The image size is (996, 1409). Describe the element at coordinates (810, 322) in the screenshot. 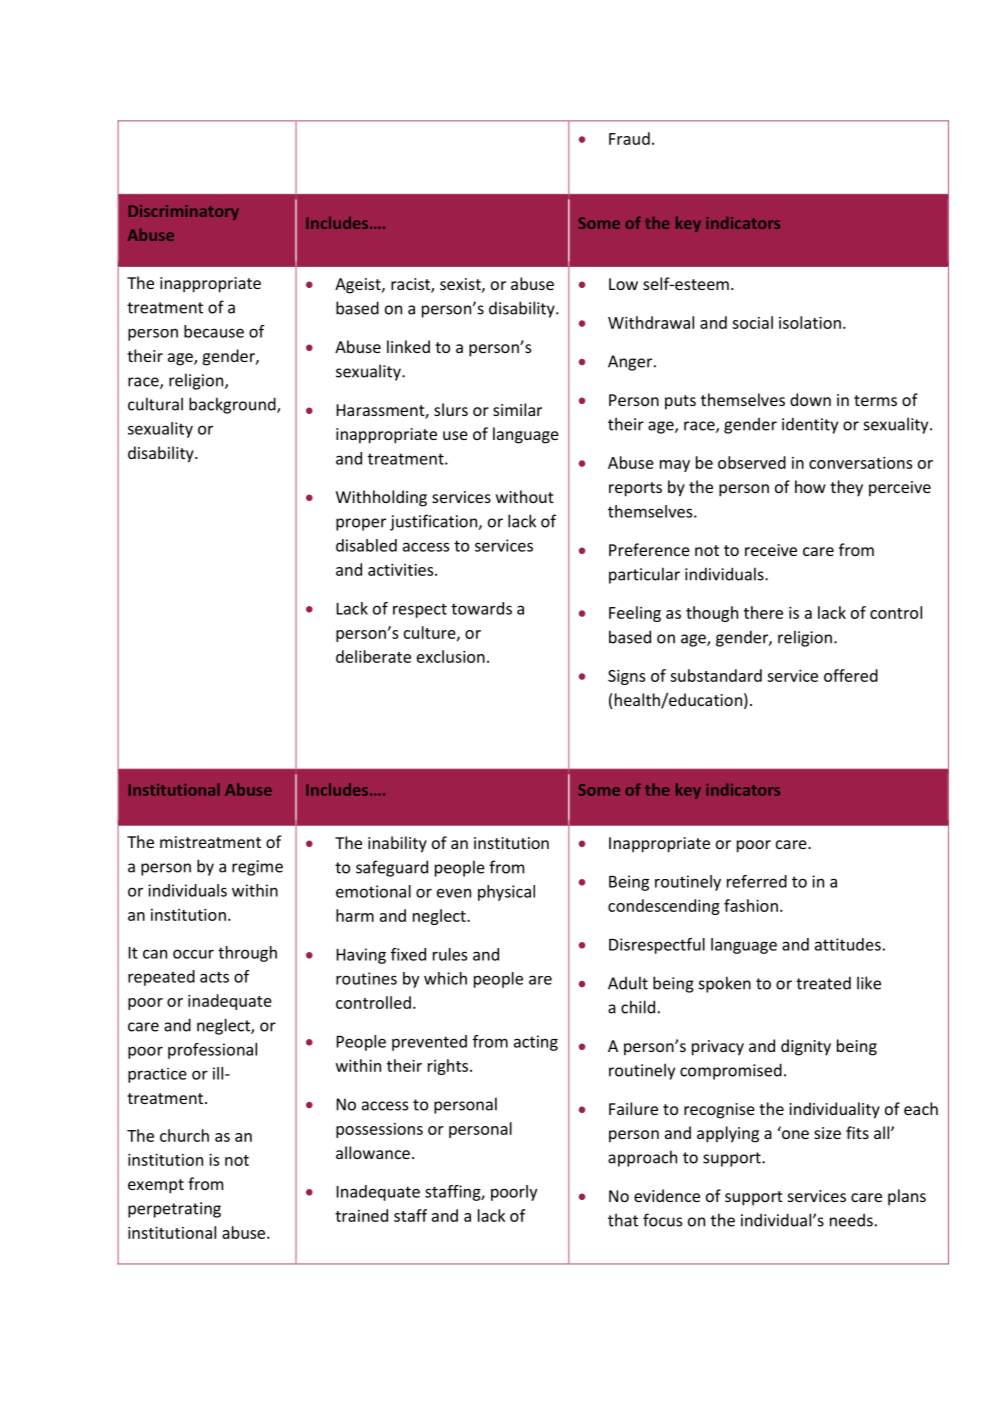

I see `isolation` at that location.
